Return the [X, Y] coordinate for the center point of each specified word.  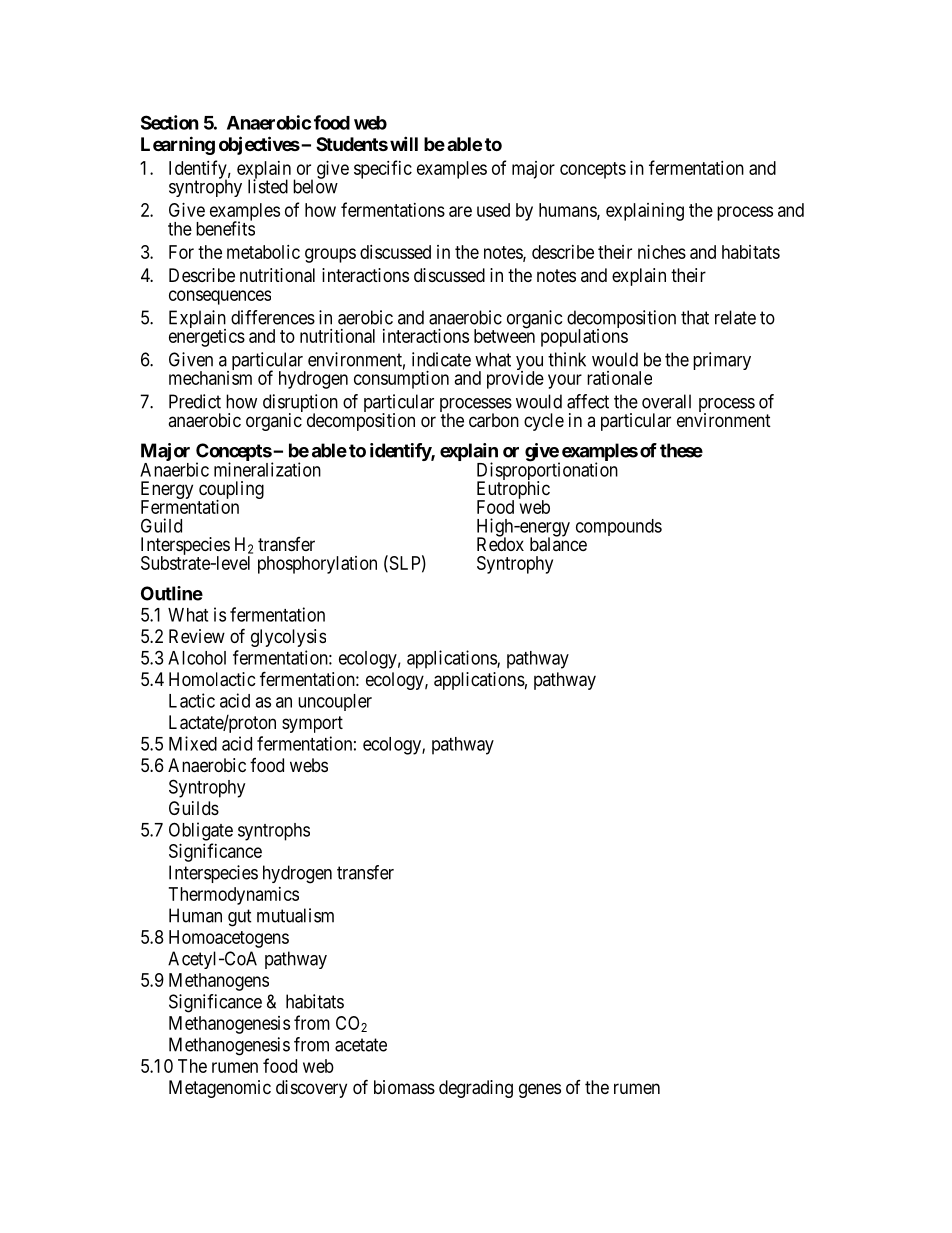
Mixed [193, 743]
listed [268, 186]
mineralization [267, 469]
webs [309, 765]
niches [662, 252]
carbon [494, 420]
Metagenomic [220, 1089]
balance [558, 544]
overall [666, 401]
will [404, 143]
